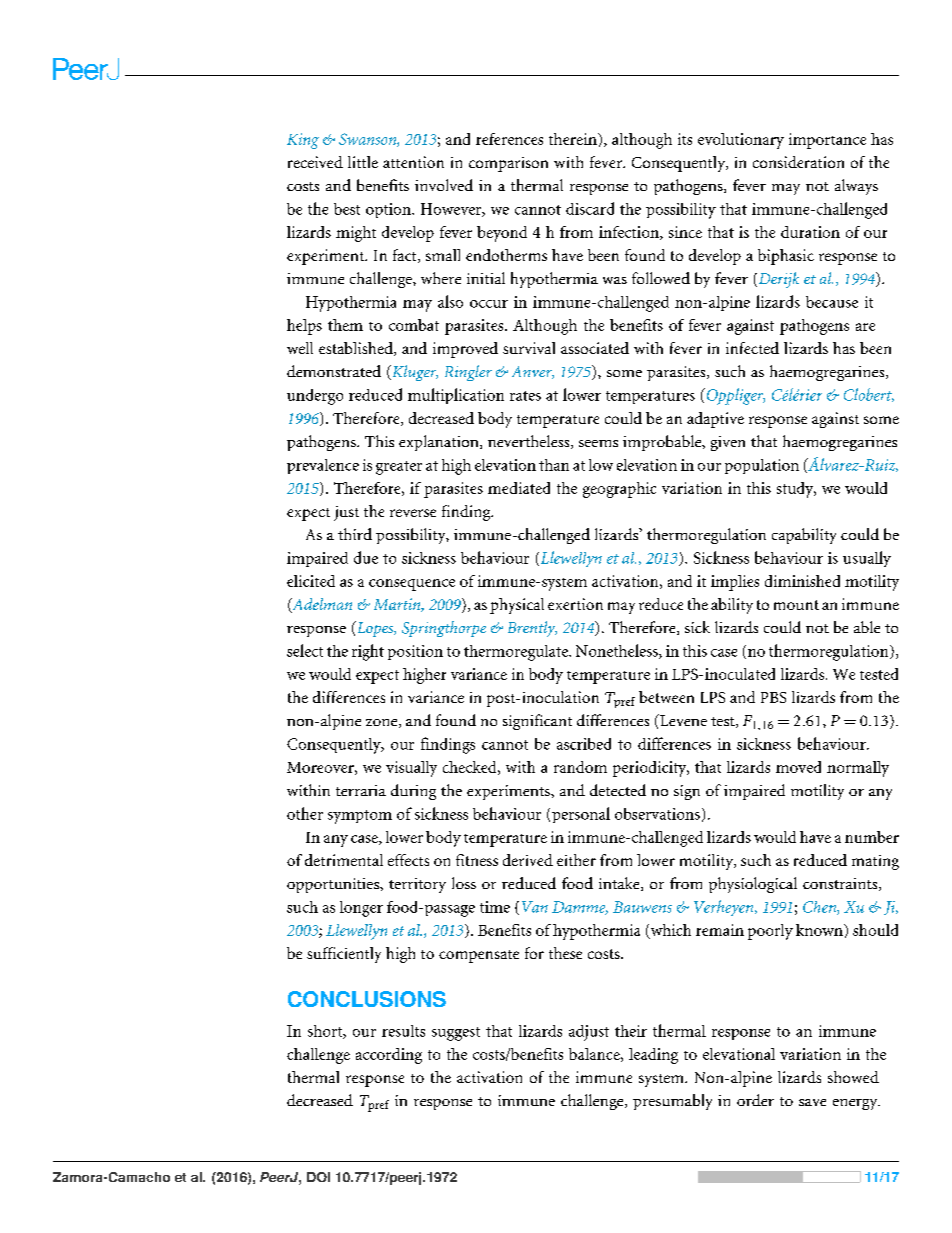  What do you see at coordinates (574, 139) in the screenshot?
I see `therein` at bounding box center [574, 139].
